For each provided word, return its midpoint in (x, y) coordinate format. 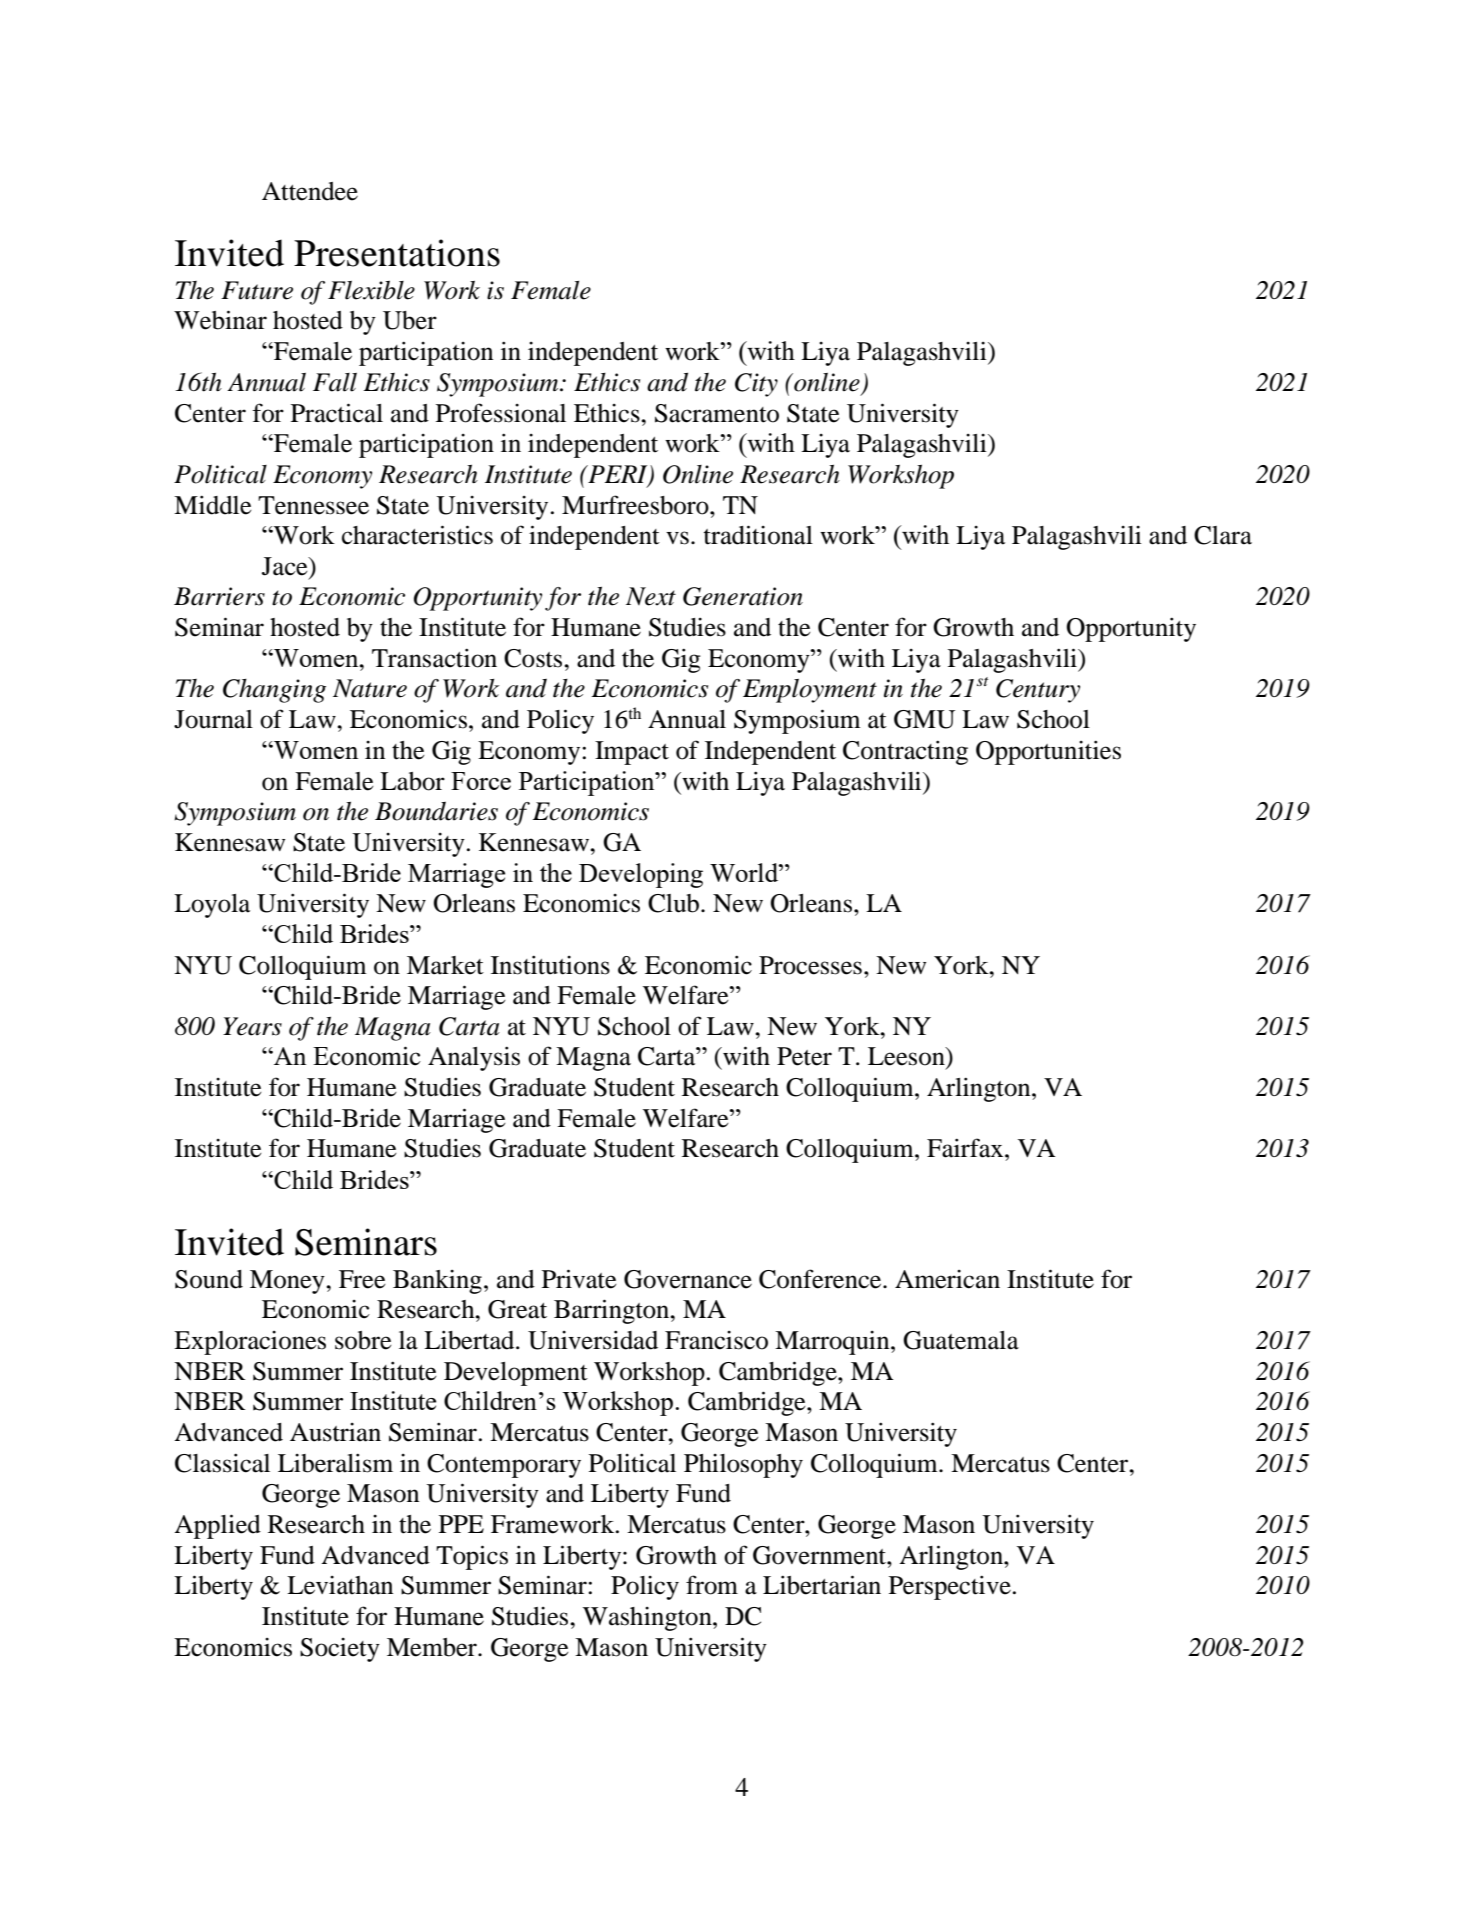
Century (1038, 691)
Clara (1223, 535)
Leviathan (340, 1585)
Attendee (310, 191)
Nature (370, 688)
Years (252, 1026)
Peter (804, 1056)
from (712, 1585)
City (756, 385)
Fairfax (966, 1148)
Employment (810, 691)
